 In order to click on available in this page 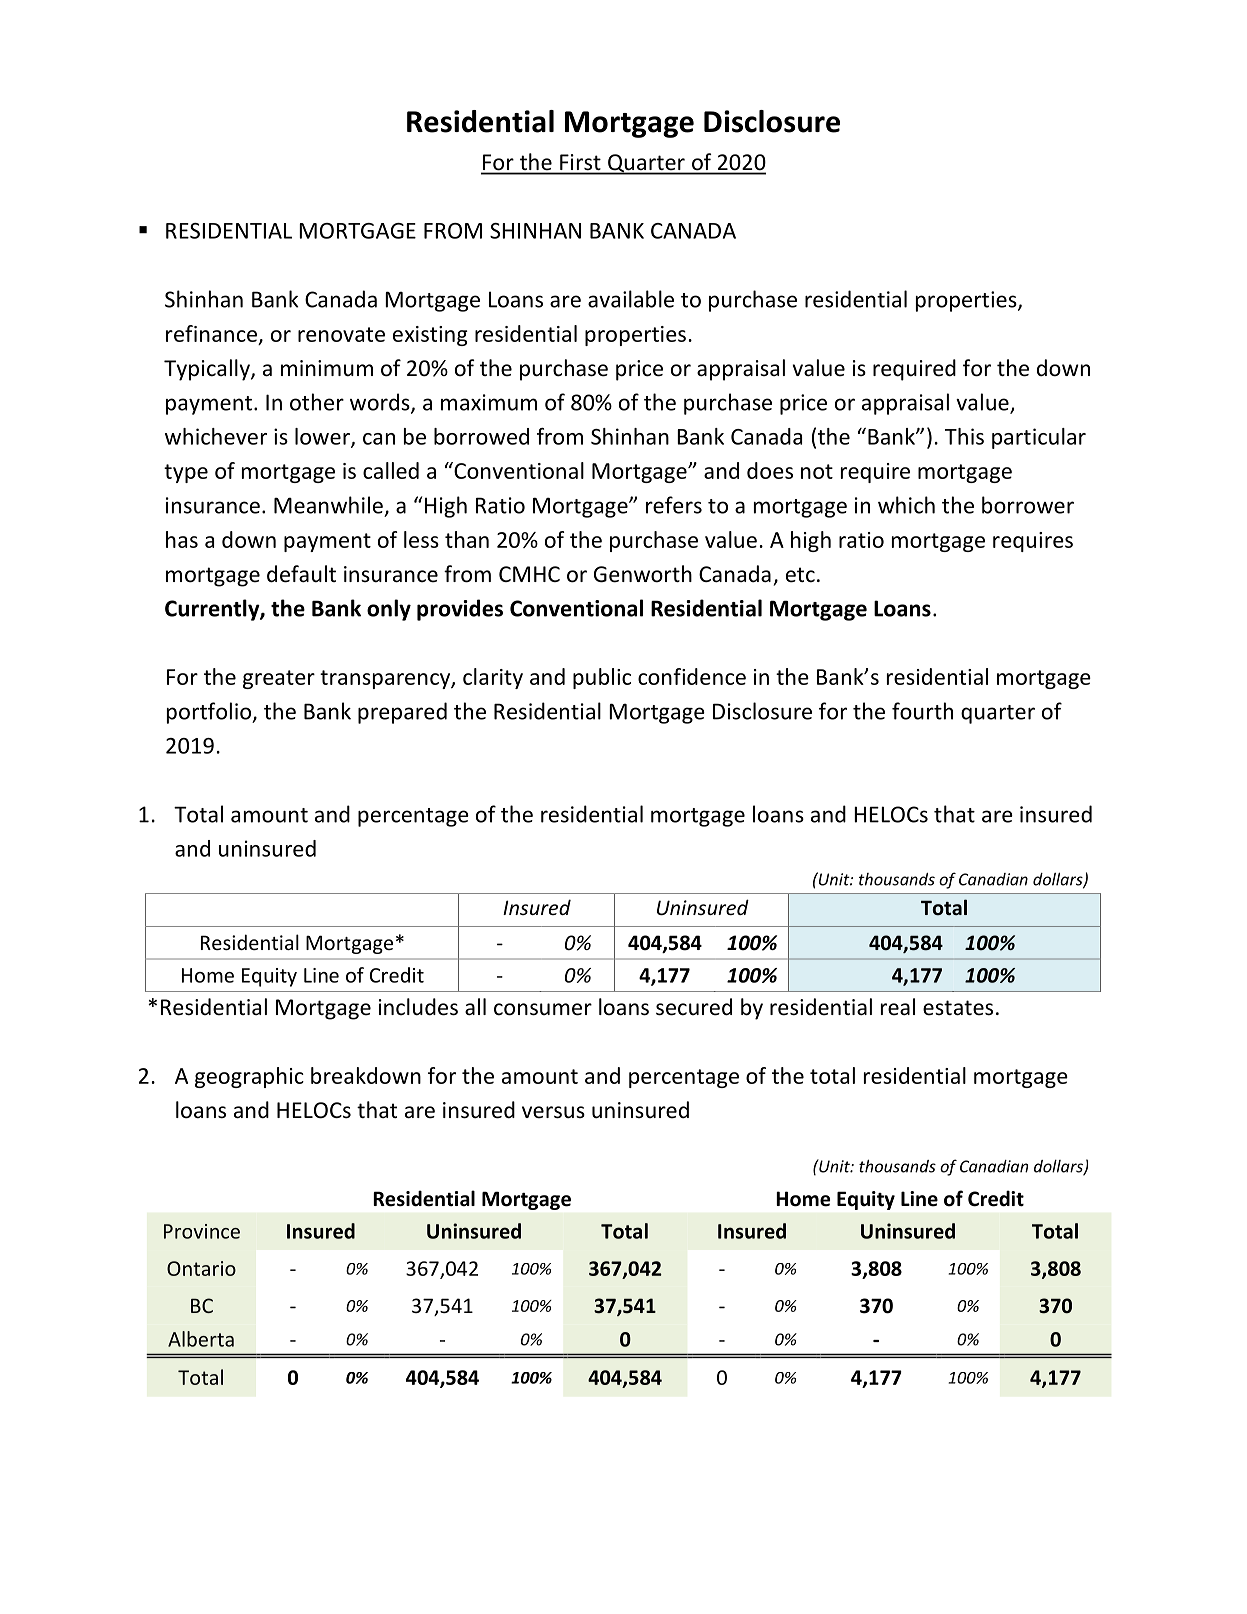, I will do `click(631, 299)`.
